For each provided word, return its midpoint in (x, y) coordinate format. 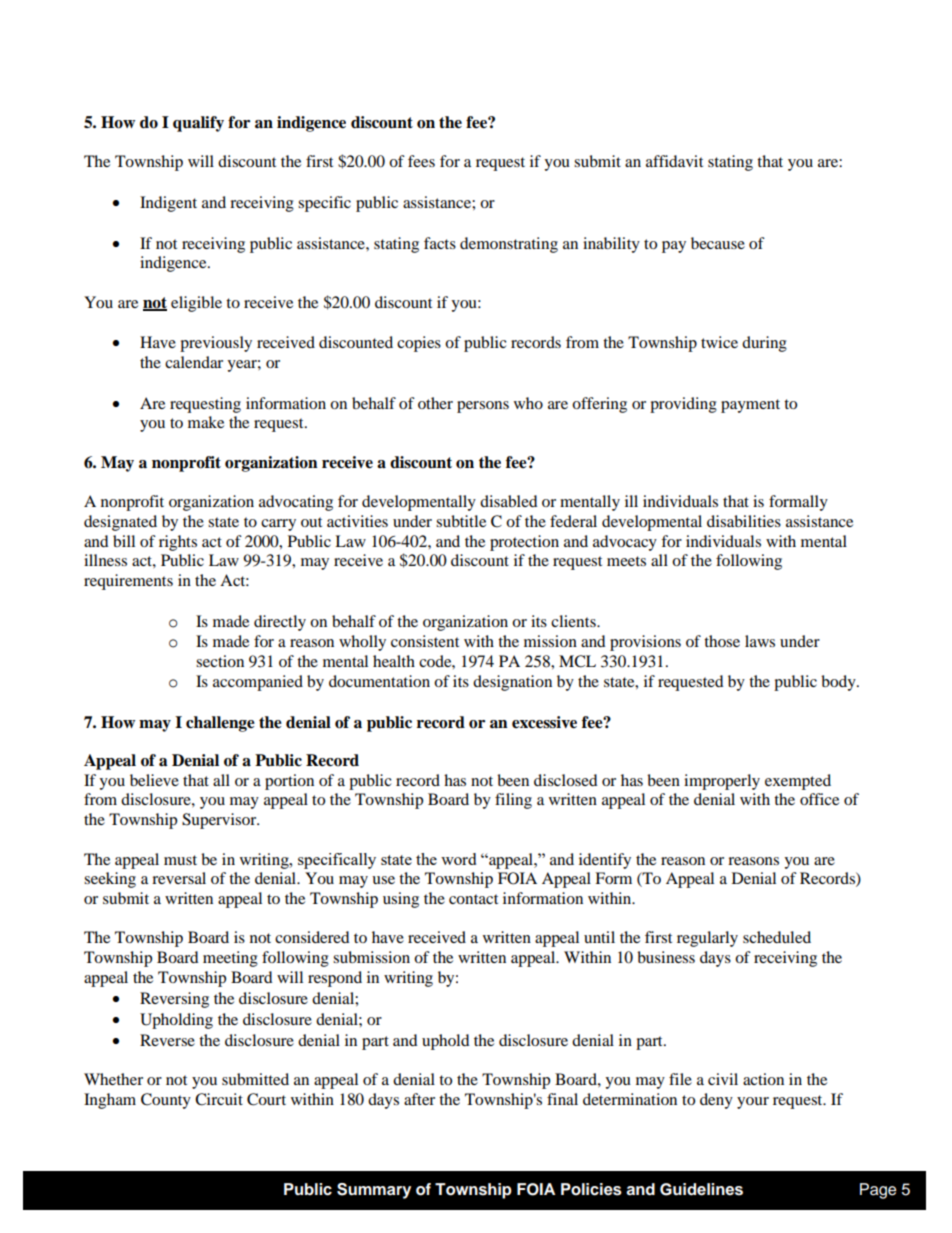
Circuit (219, 1099)
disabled (509, 501)
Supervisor (220, 821)
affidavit (674, 161)
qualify (198, 124)
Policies (591, 1189)
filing (513, 801)
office (819, 799)
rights (178, 543)
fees (421, 161)
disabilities (744, 521)
